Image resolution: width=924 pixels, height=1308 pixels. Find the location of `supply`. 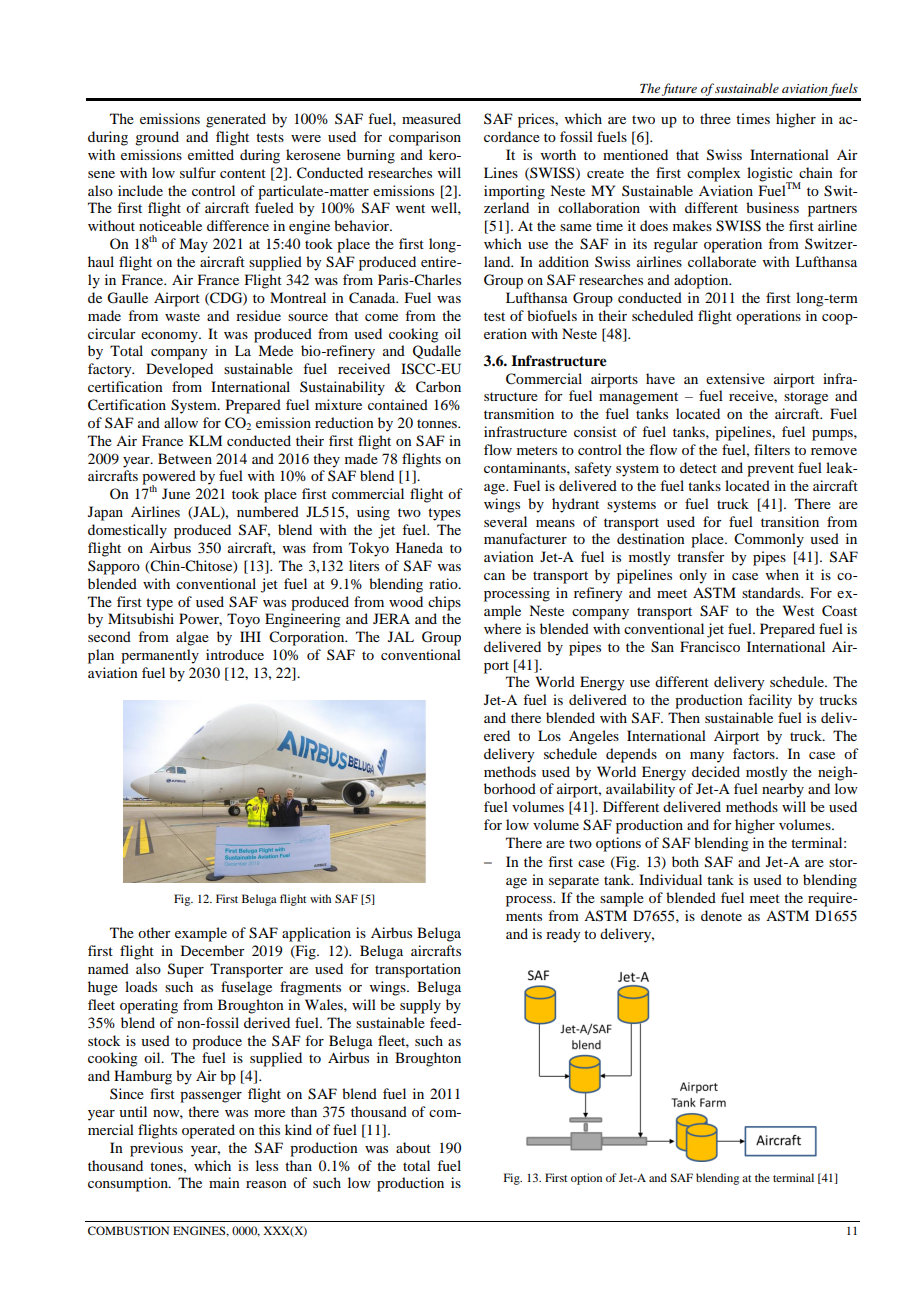

supply is located at coordinates (420, 1006).
